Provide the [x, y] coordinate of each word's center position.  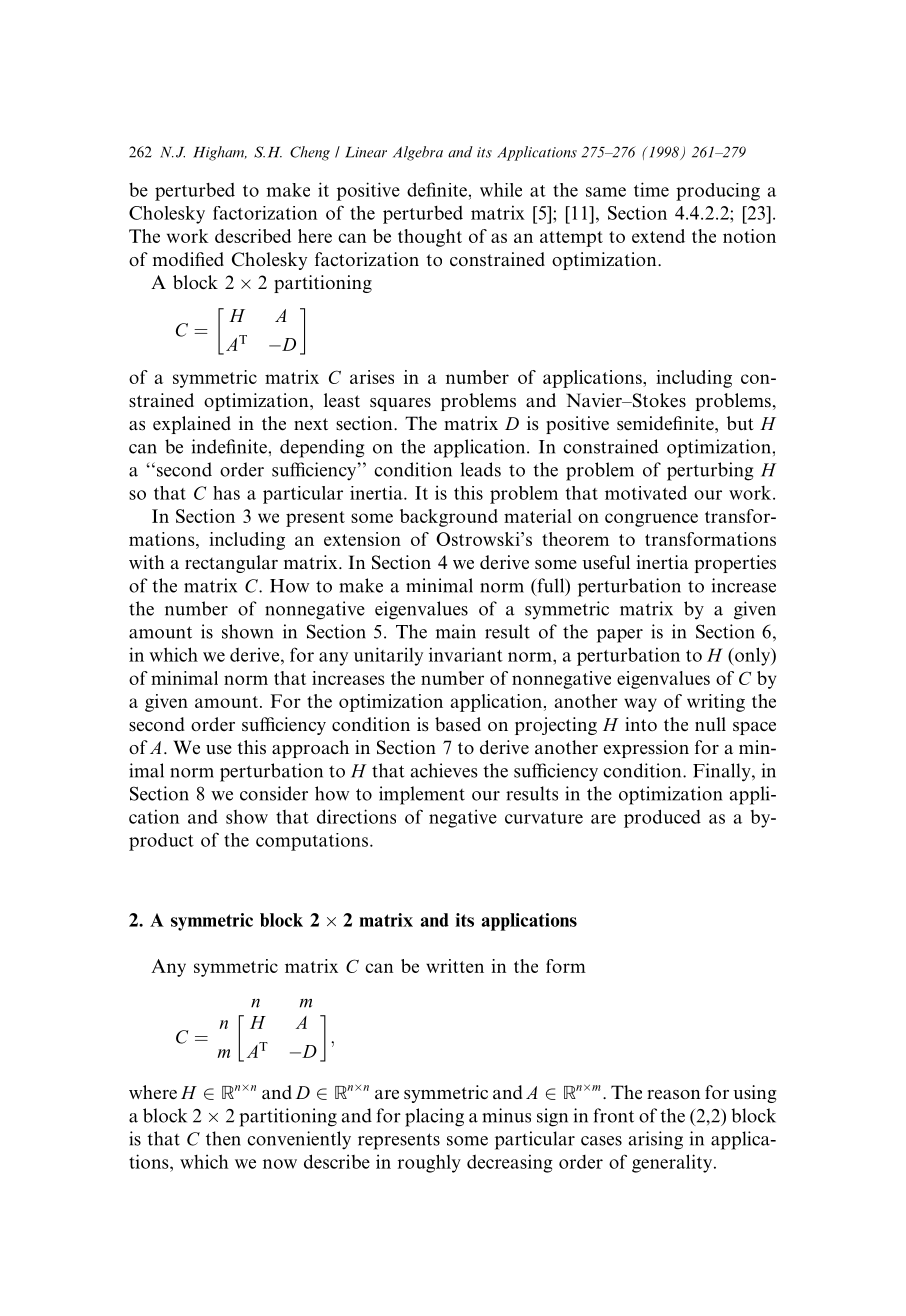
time [651, 189]
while [501, 190]
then [223, 1138]
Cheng [310, 153]
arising [656, 1140]
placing [434, 1117]
